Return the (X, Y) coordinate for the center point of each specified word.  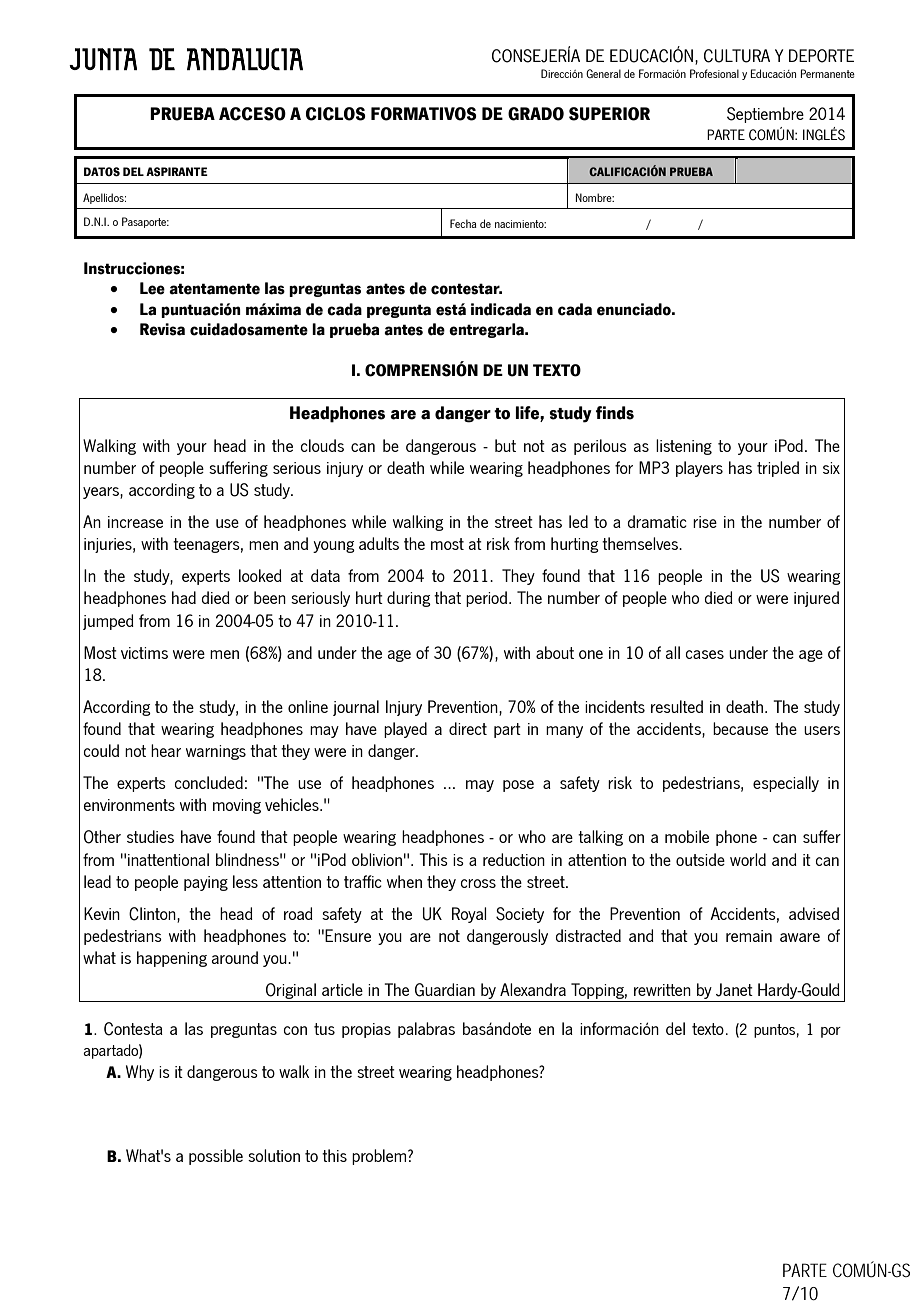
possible (216, 1157)
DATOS (102, 171)
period (486, 599)
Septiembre (765, 115)
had (184, 597)
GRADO (536, 114)
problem (380, 1157)
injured (816, 599)
